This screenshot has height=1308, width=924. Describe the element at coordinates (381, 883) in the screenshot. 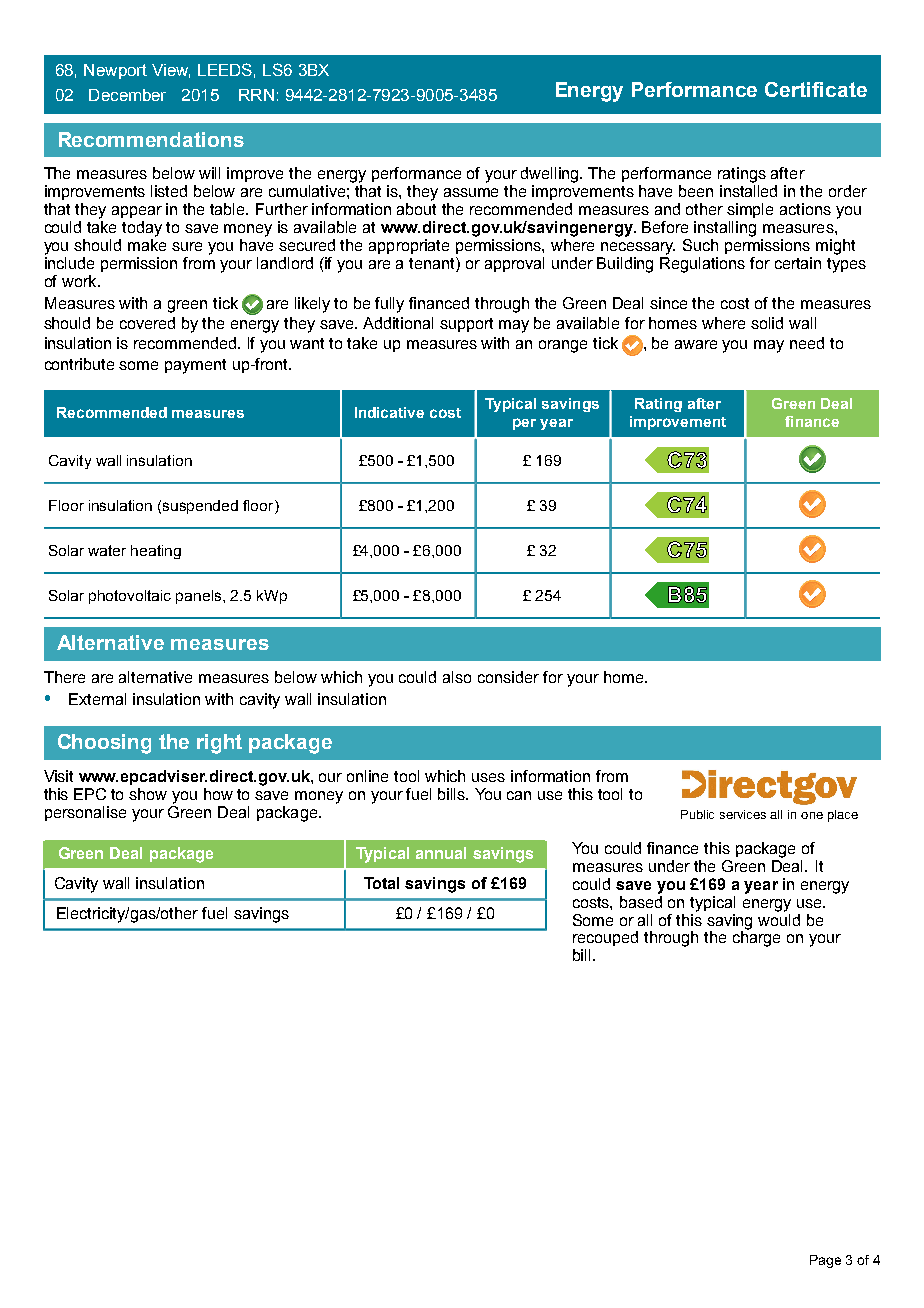

I see `Total` at that location.
